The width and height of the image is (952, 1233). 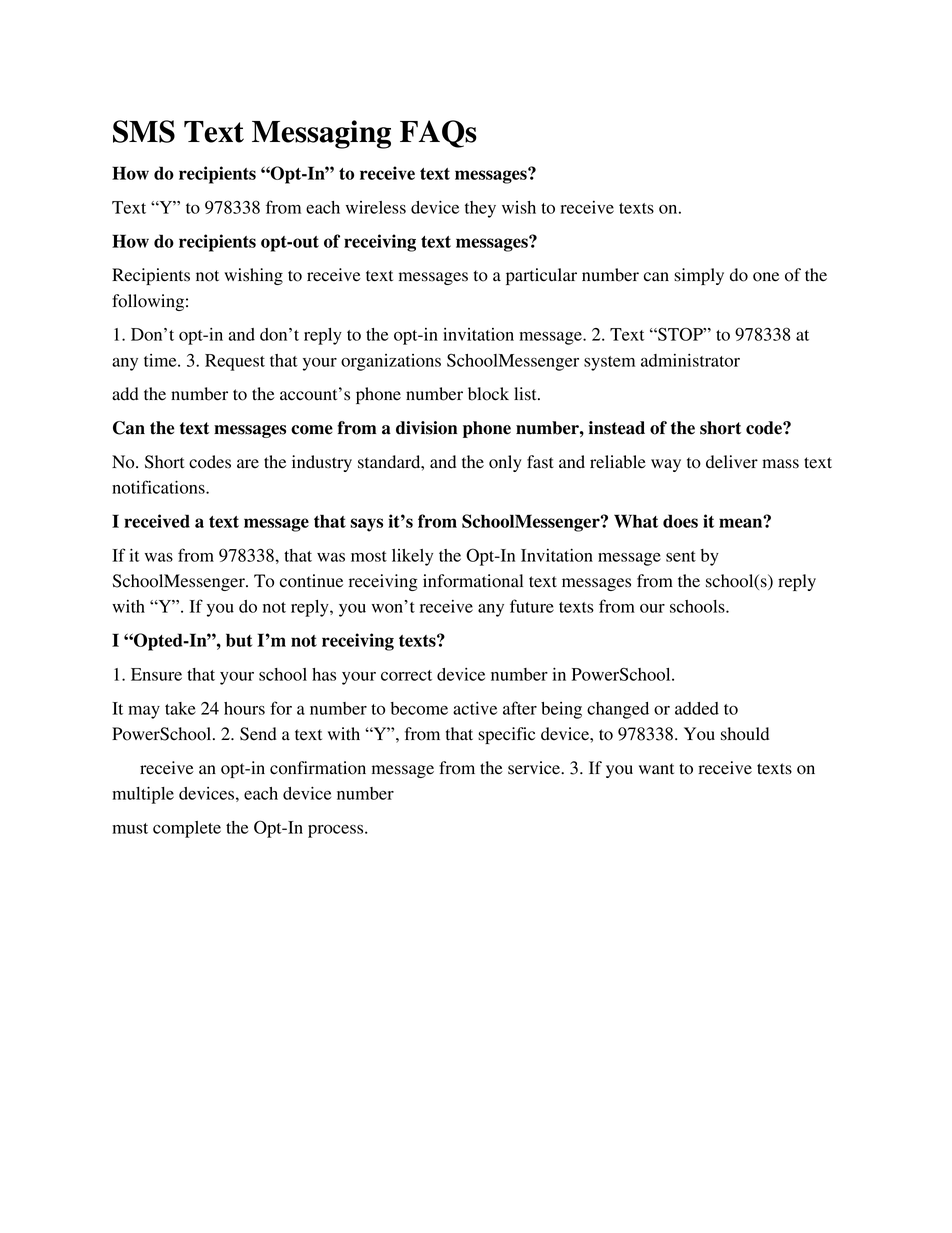 I want to click on they, so click(x=480, y=209).
